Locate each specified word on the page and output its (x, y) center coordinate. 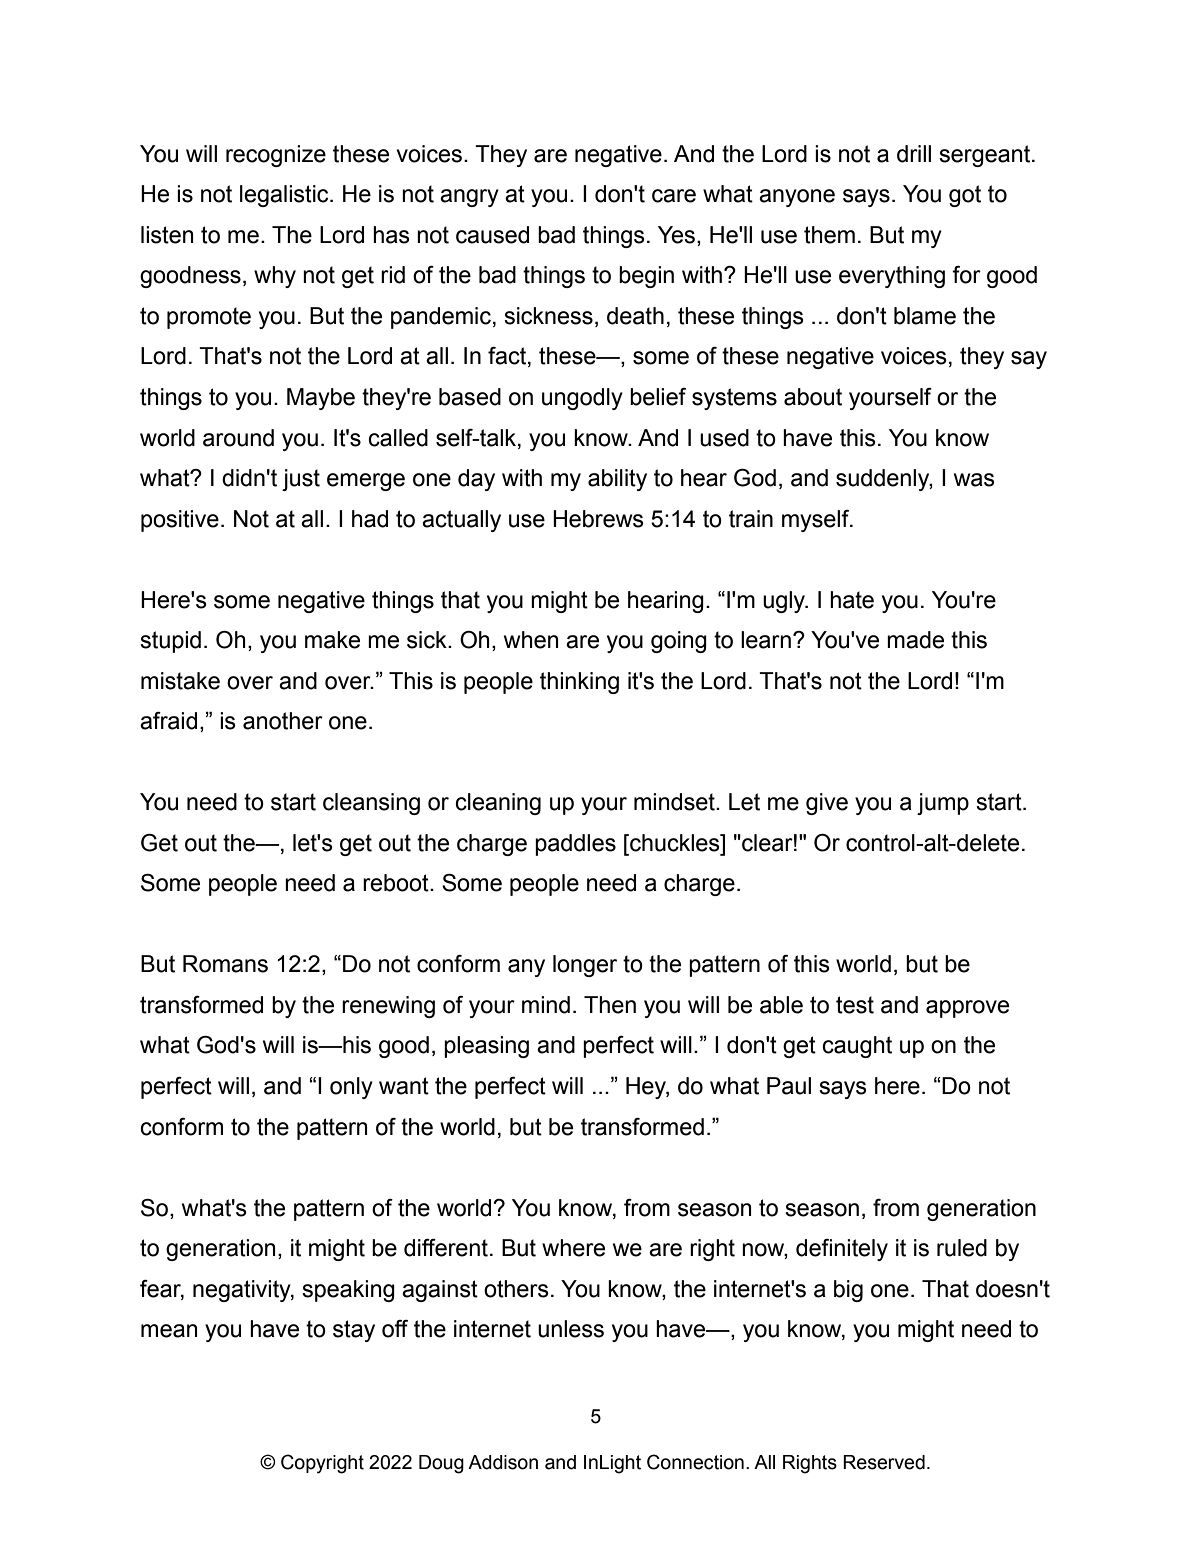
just (301, 480)
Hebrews (598, 519)
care (674, 196)
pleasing (486, 1047)
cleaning (498, 804)
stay (354, 1331)
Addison (503, 1462)
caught (857, 1047)
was (974, 480)
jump (943, 804)
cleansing (371, 804)
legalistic (285, 196)
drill (914, 154)
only (351, 1088)
